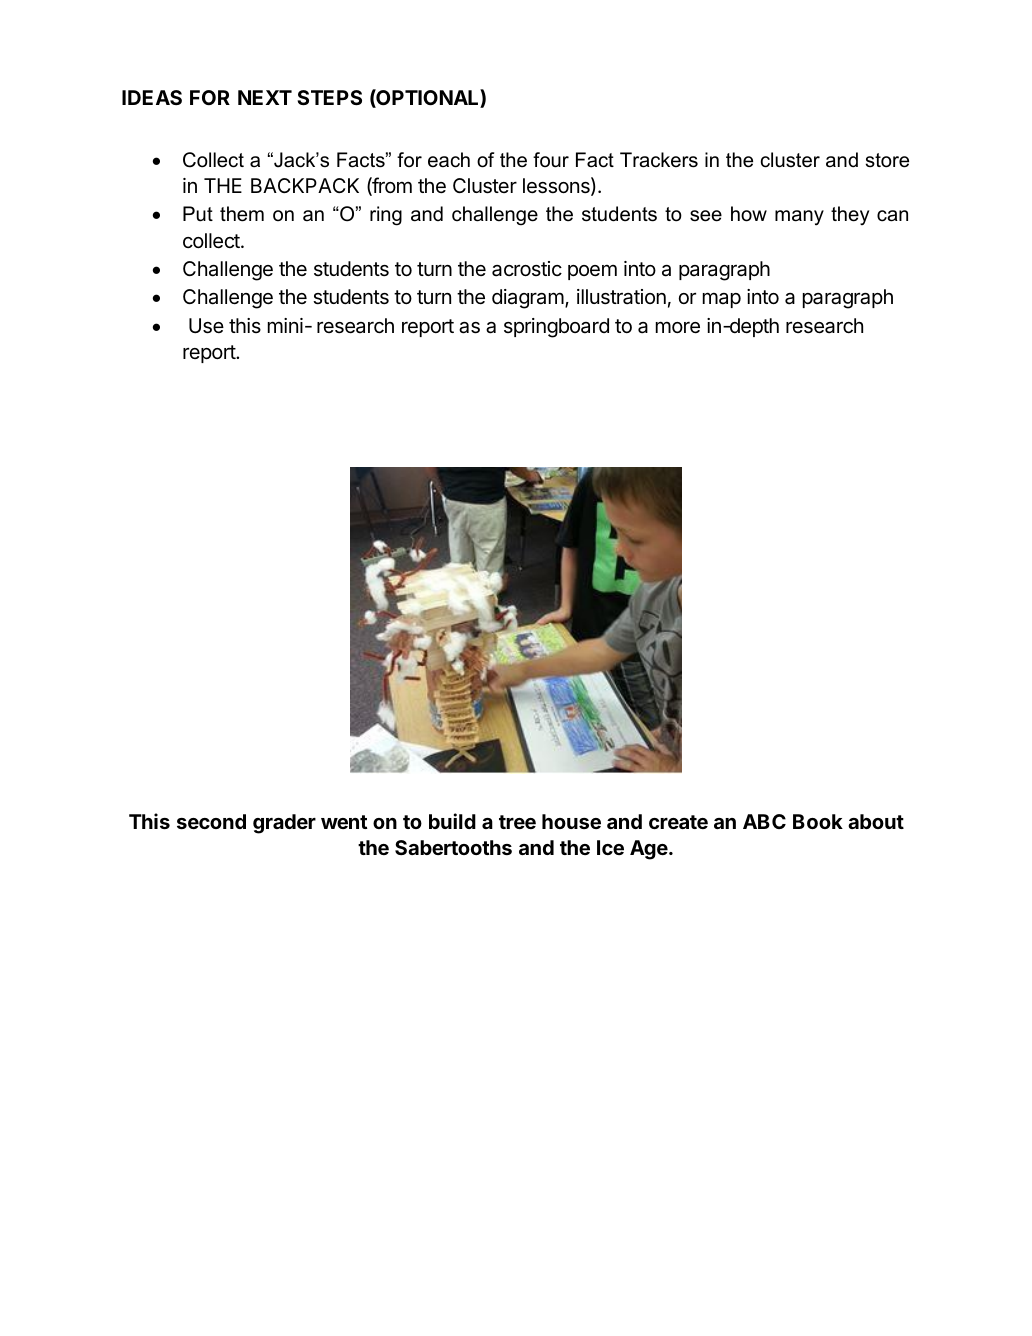 This image has height=1336, width=1032. Describe the element at coordinates (528, 299) in the image. I see `diagram` at that location.
